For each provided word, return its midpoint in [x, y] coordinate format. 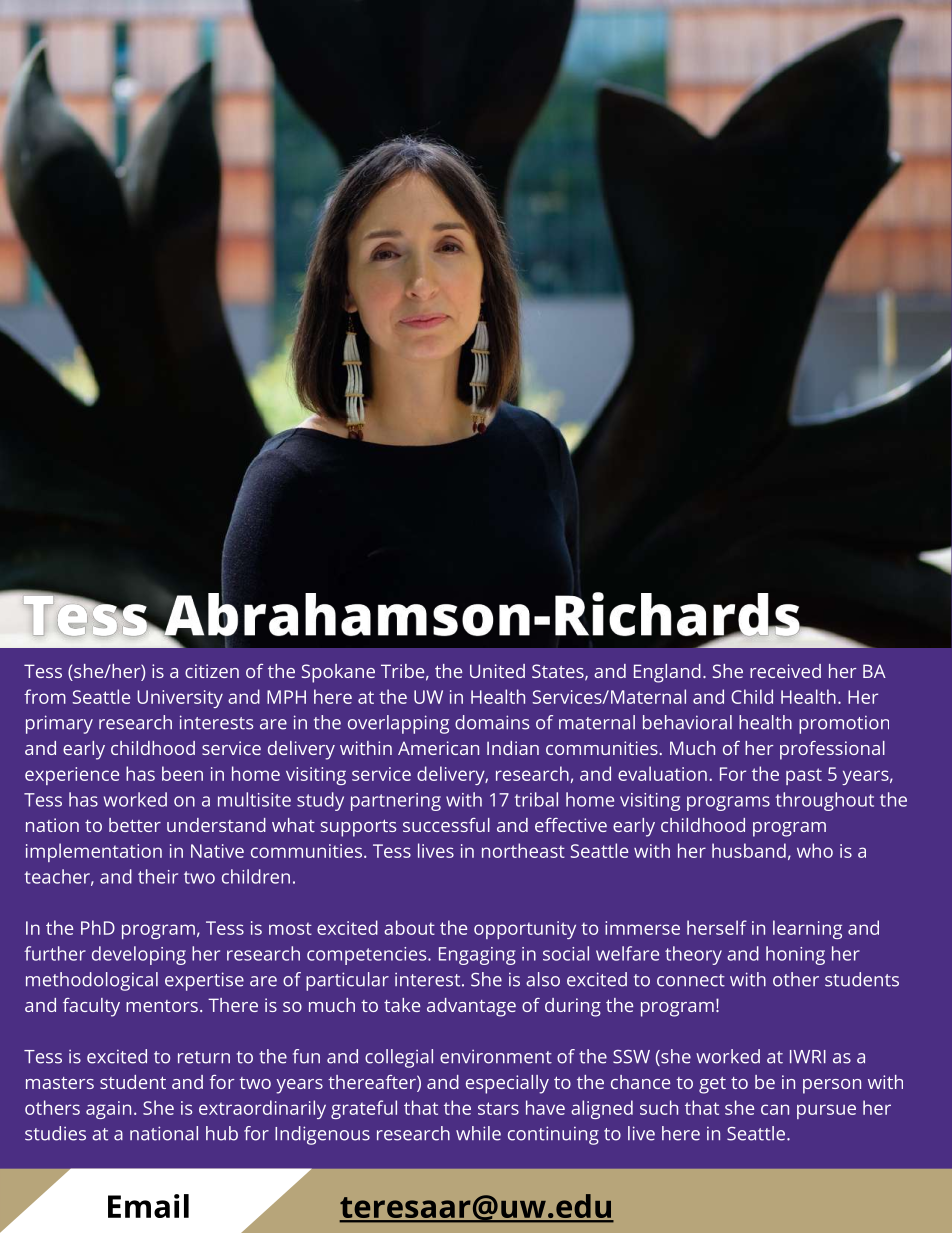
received [785, 671]
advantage [471, 1007]
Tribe [402, 671]
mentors [162, 1006]
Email [148, 1206]
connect [691, 980]
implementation [94, 852]
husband [749, 850]
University [180, 699]
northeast [523, 850]
